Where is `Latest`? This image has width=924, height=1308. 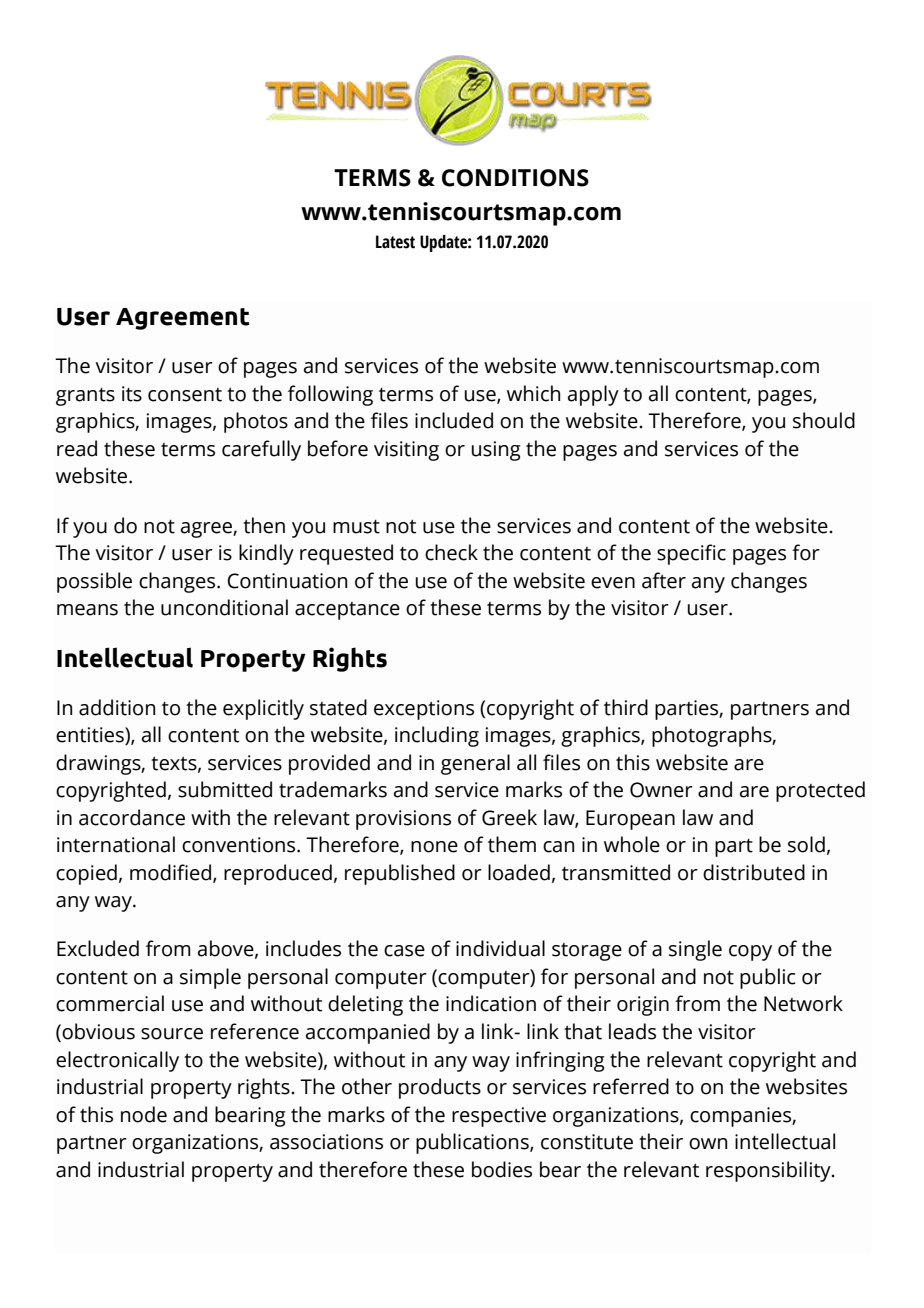
Latest is located at coordinates (395, 242).
